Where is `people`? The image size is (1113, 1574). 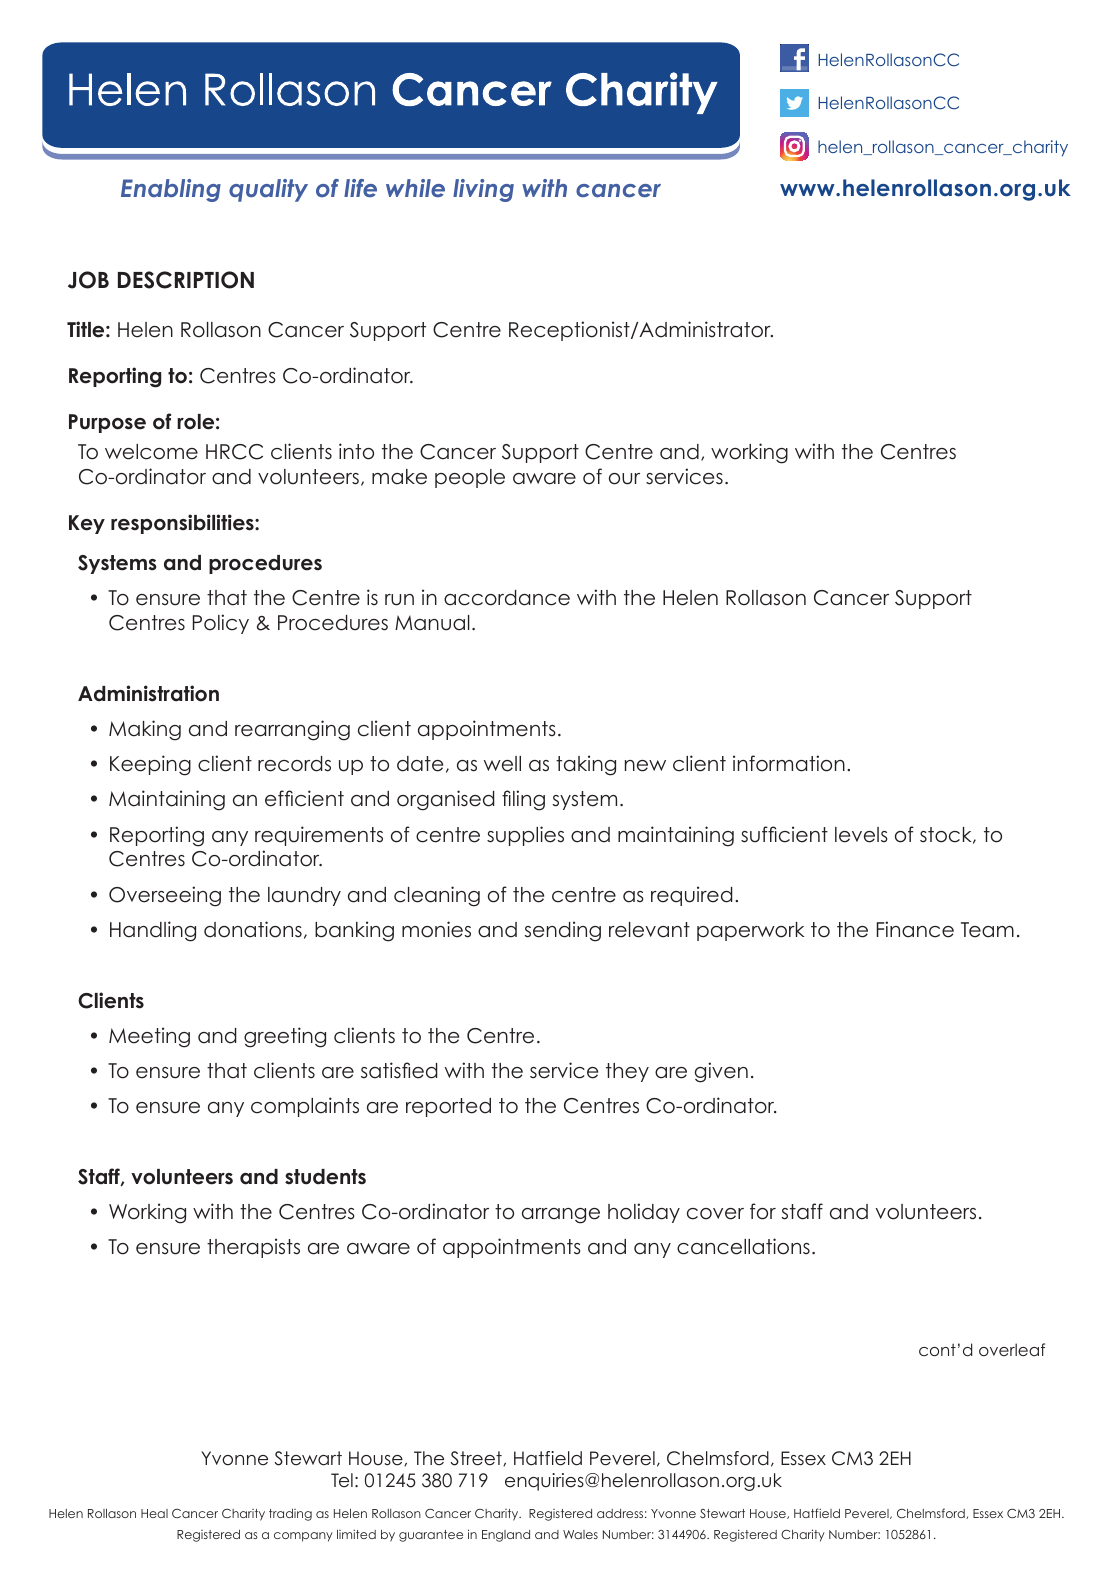 people is located at coordinates (470, 478).
